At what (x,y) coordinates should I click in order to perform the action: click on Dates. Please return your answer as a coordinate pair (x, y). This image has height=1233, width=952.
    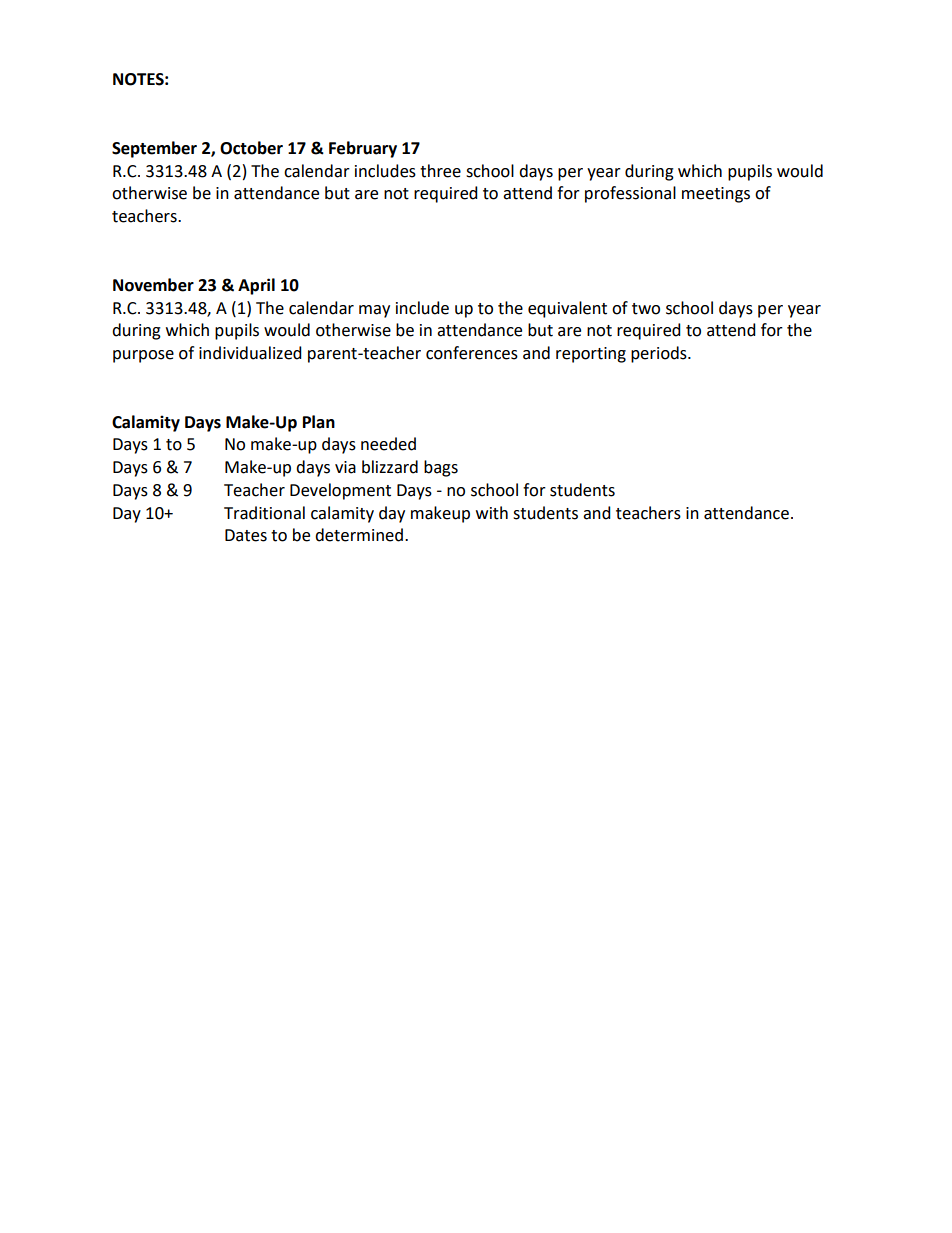
    Looking at the image, I should click on (246, 535).
